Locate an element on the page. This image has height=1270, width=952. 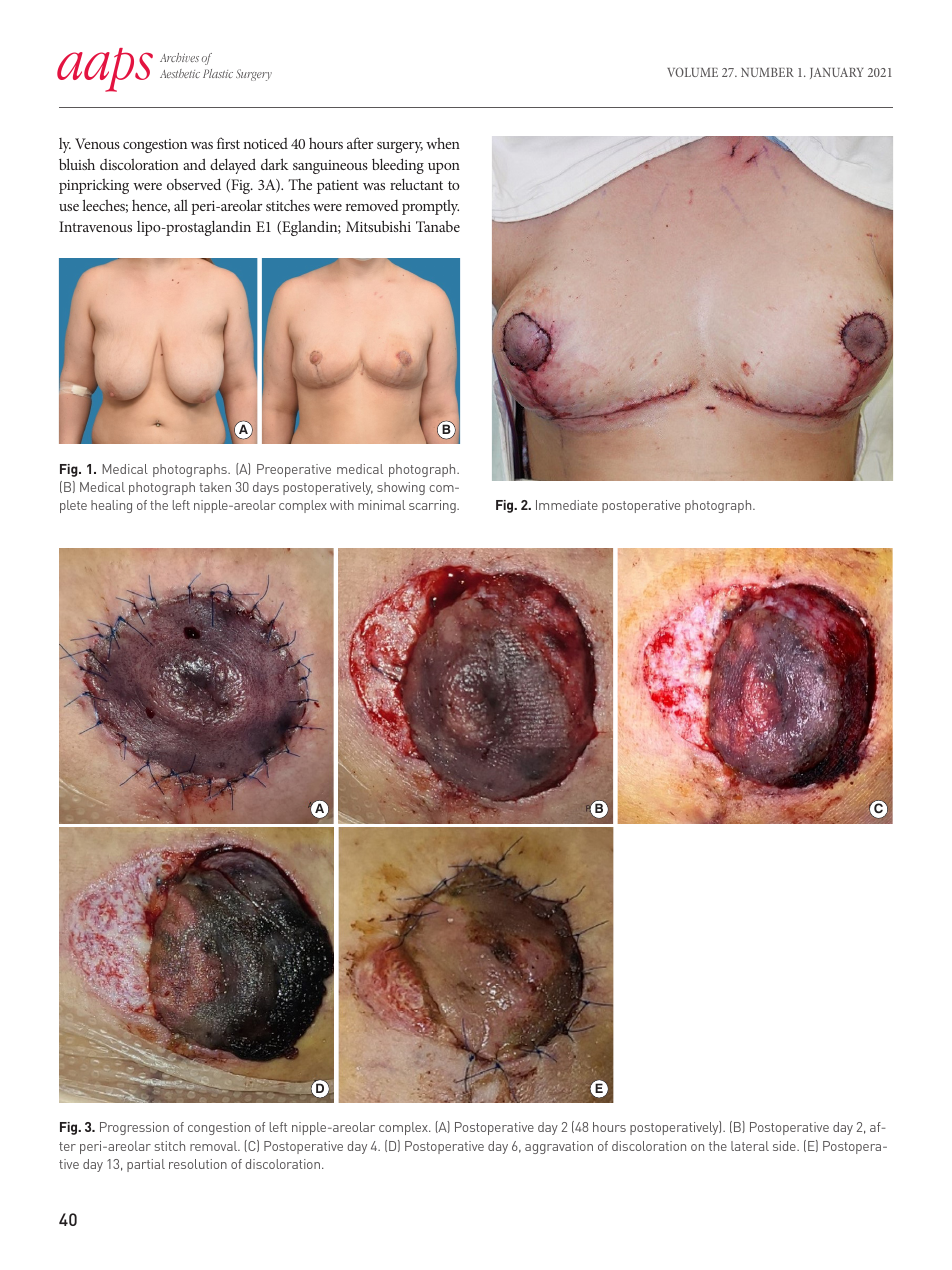
NUMBER is located at coordinates (767, 72).
